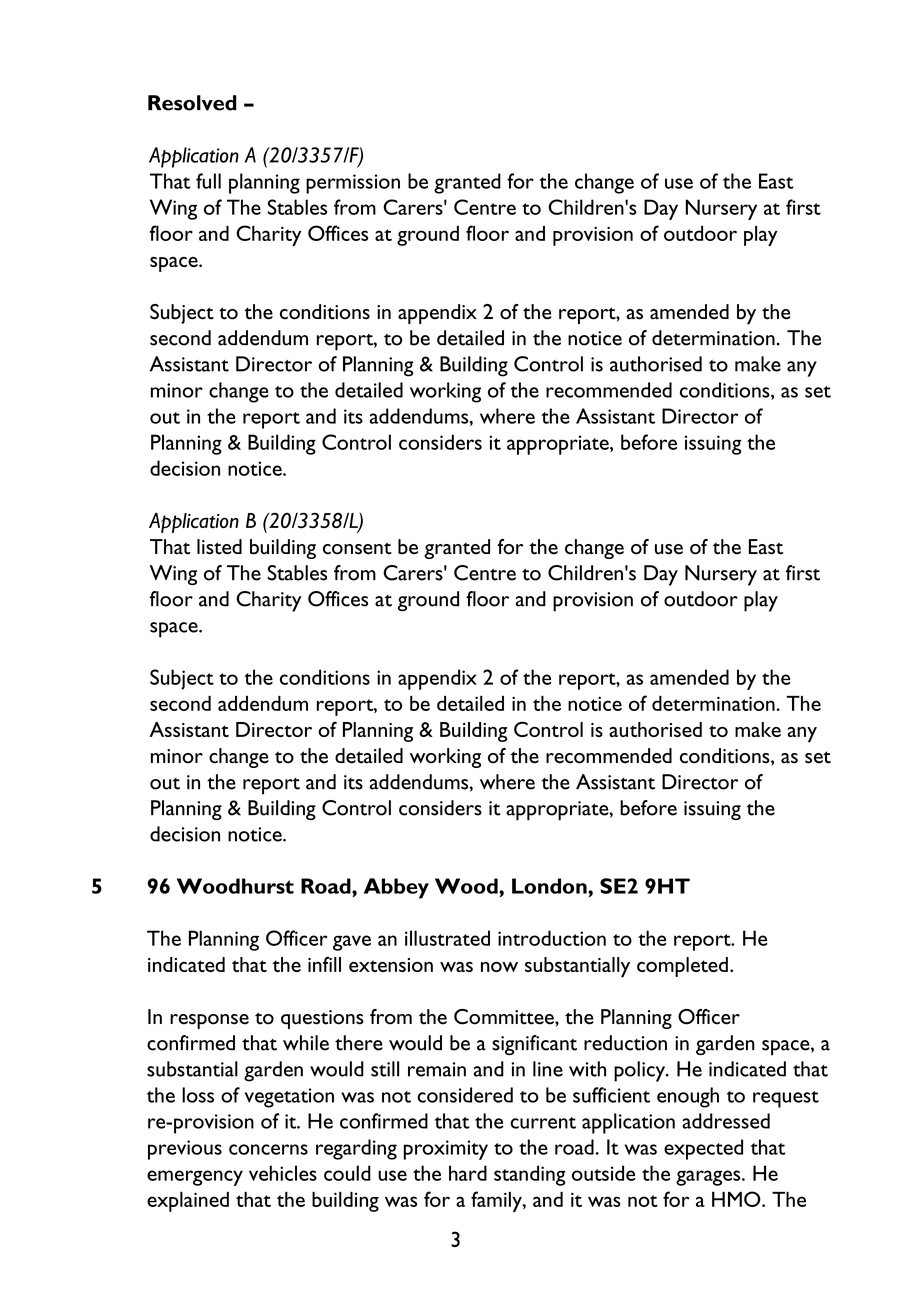  What do you see at coordinates (447, 938) in the image?
I see `illustrated` at bounding box center [447, 938].
